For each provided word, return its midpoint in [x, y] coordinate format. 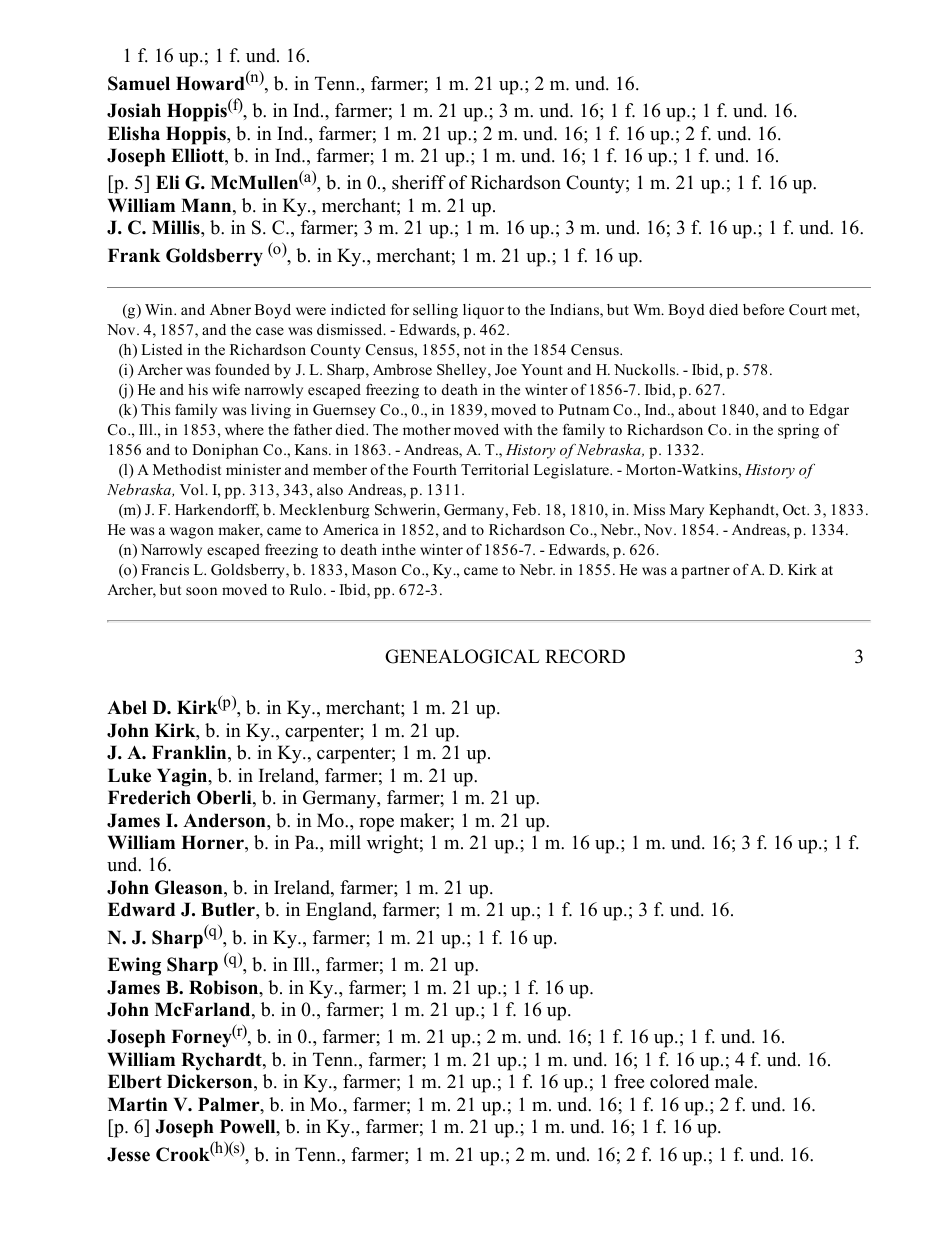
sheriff [419, 182]
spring [798, 431]
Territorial [495, 469]
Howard [210, 83]
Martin [138, 1104]
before [763, 309]
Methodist [187, 469]
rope [376, 825]
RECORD [585, 656]
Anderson [225, 820]
